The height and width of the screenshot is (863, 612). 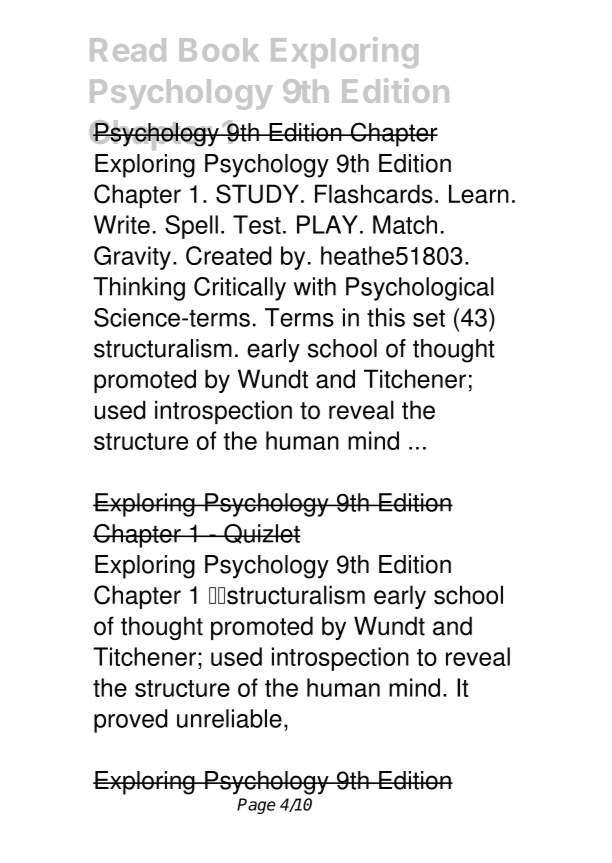 What do you see at coordinates (128, 50) in the screenshot?
I see `Read` at bounding box center [128, 50].
